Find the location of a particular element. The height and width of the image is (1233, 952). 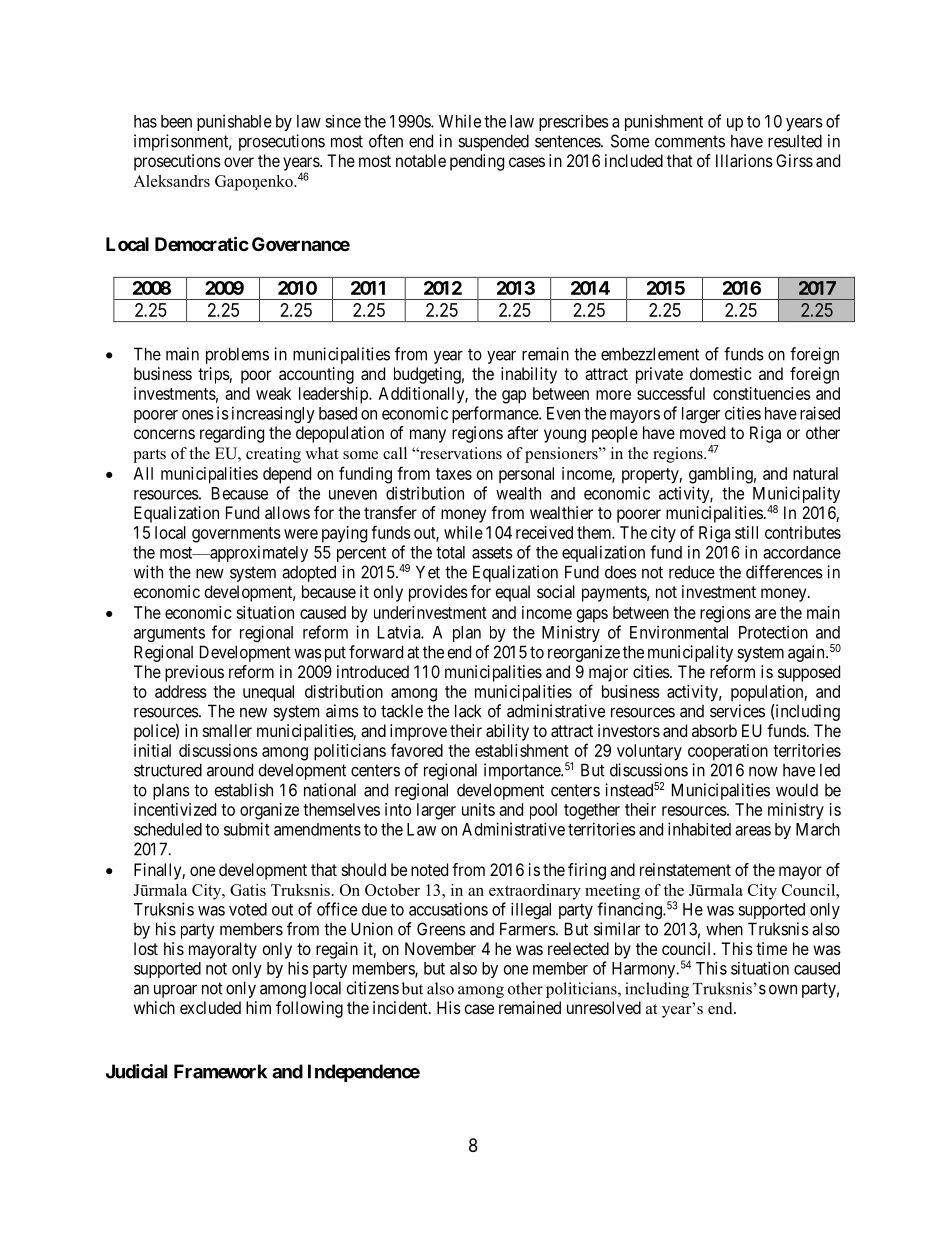

taxes is located at coordinates (454, 474).
